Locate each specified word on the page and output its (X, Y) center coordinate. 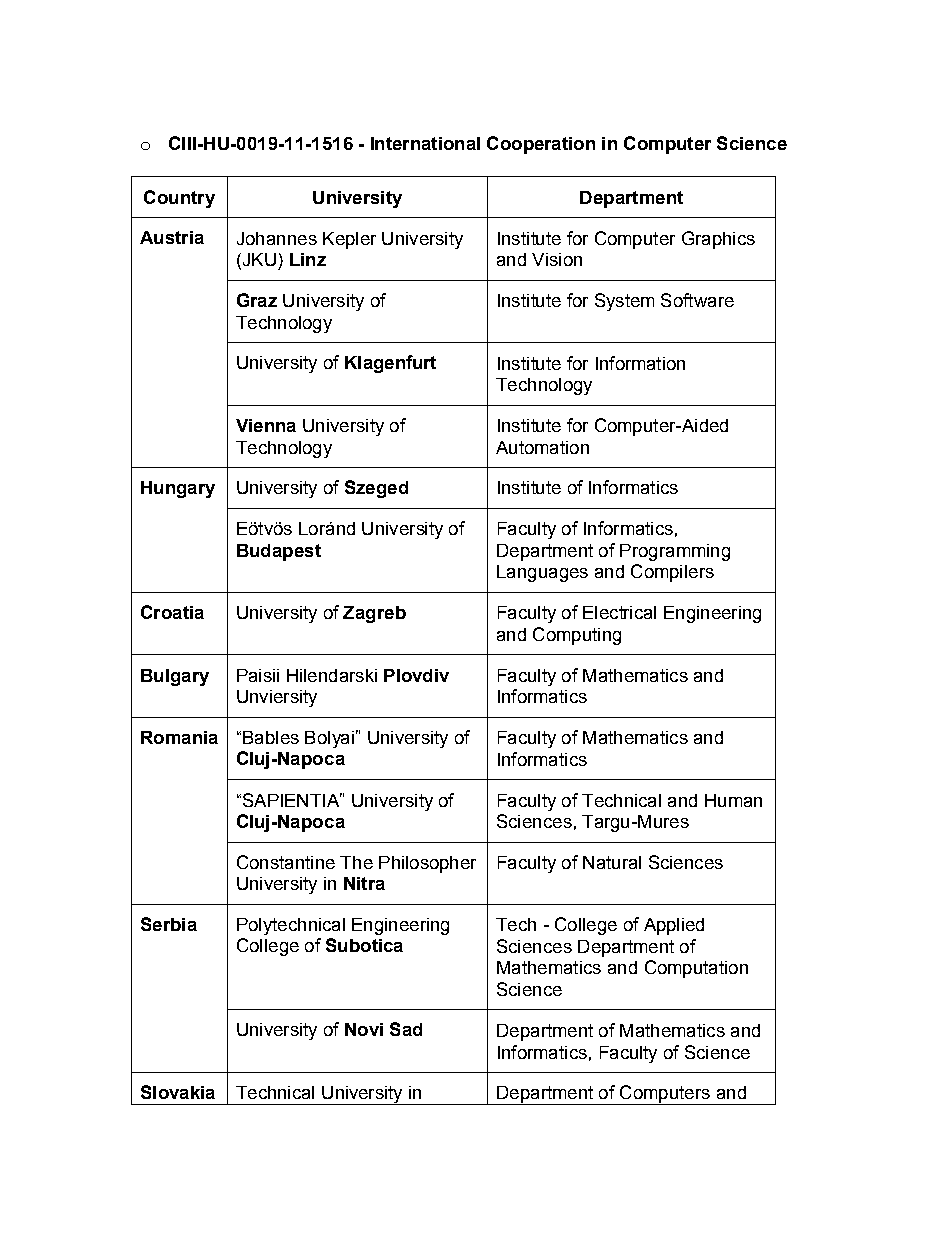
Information (640, 363)
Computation (696, 969)
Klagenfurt (390, 364)
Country (179, 199)
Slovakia (178, 1092)
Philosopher (427, 864)
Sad (406, 1029)
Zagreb (374, 614)
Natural (612, 862)
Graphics (718, 240)
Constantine (286, 862)
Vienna (266, 425)
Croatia (172, 612)
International (425, 143)
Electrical (619, 612)
